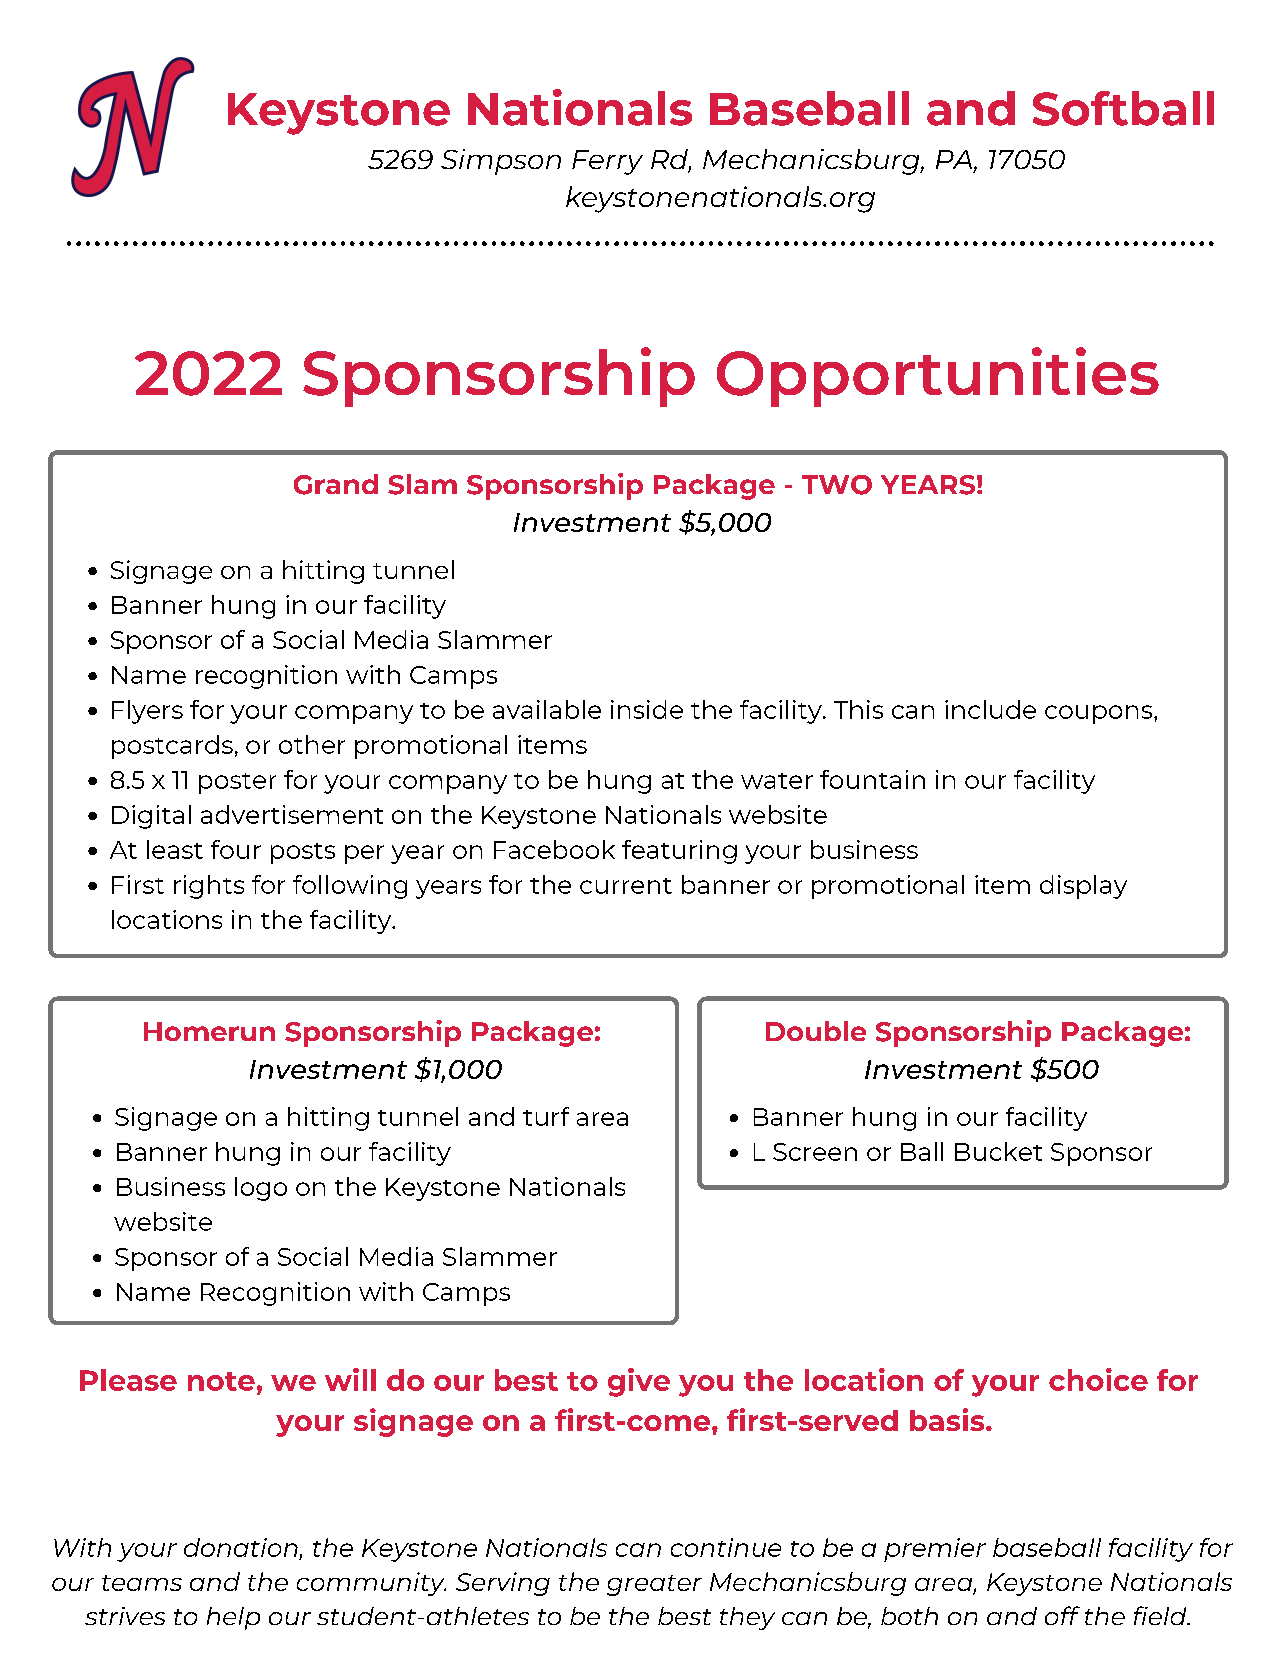 The image size is (1284, 1662). I want to click on turf, so click(546, 1116).
